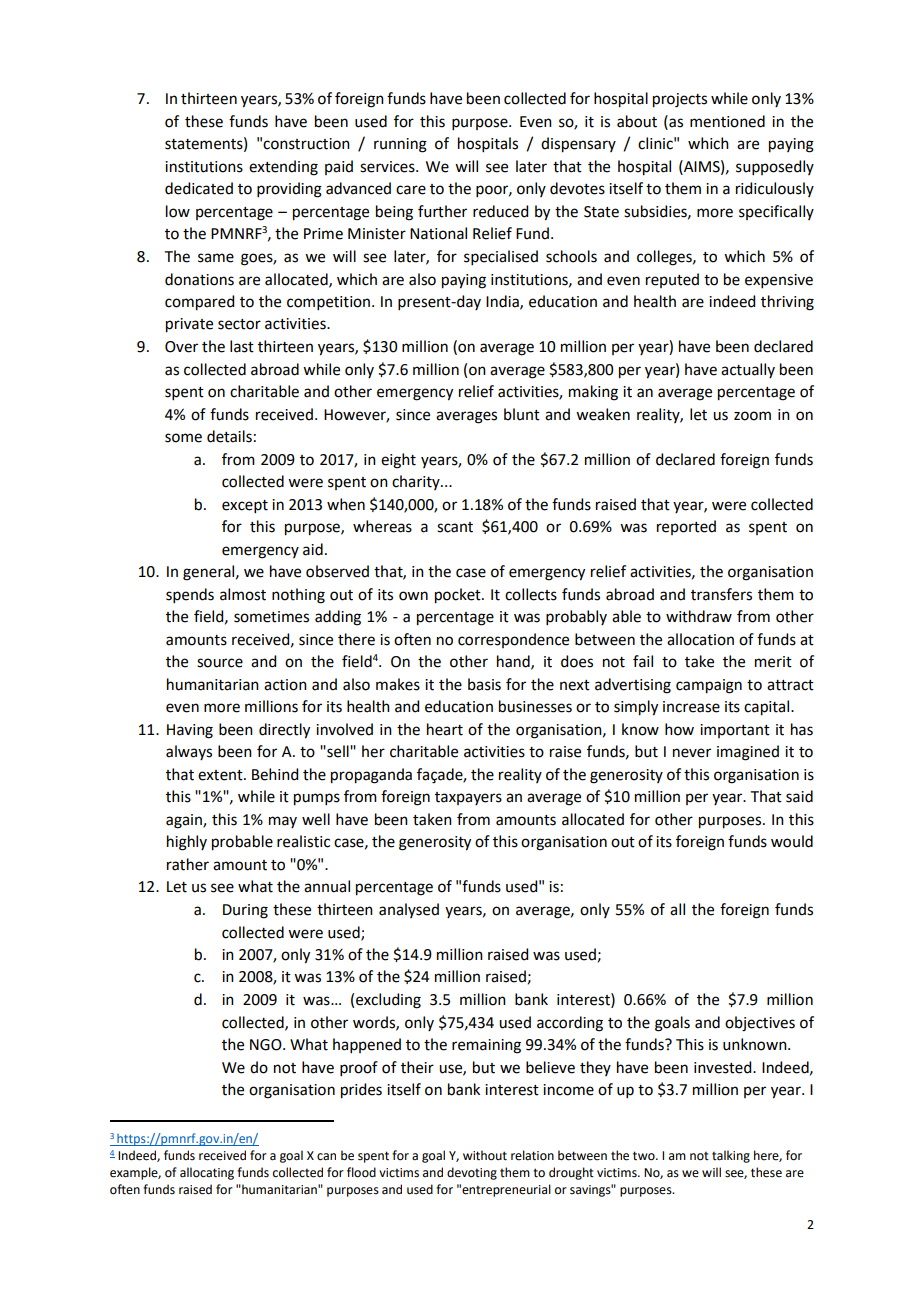 This screenshot has height=1308, width=924. Describe the element at coordinates (748, 370) in the screenshot. I see `actually` at that location.
